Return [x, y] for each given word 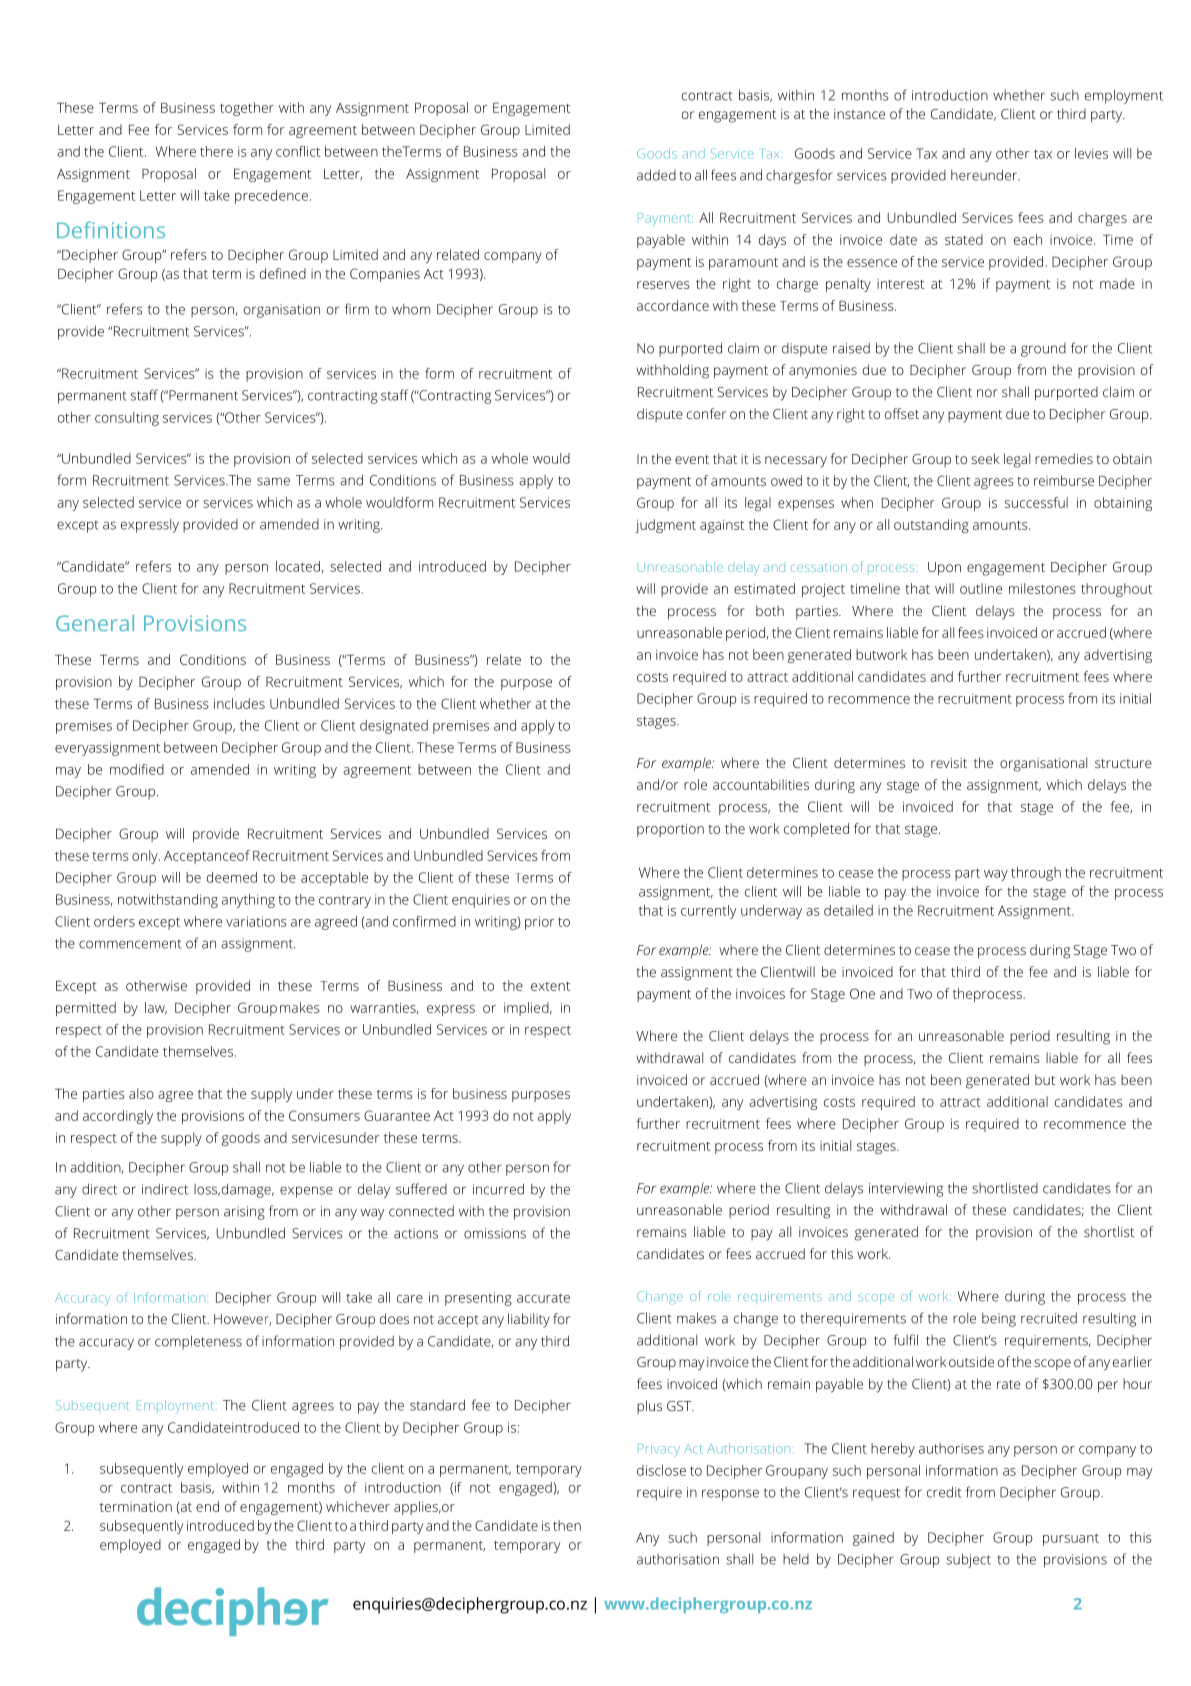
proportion [670, 830]
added [656, 175]
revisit [949, 763]
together [247, 109]
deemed [232, 877]
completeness [198, 1342]
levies [1091, 153]
